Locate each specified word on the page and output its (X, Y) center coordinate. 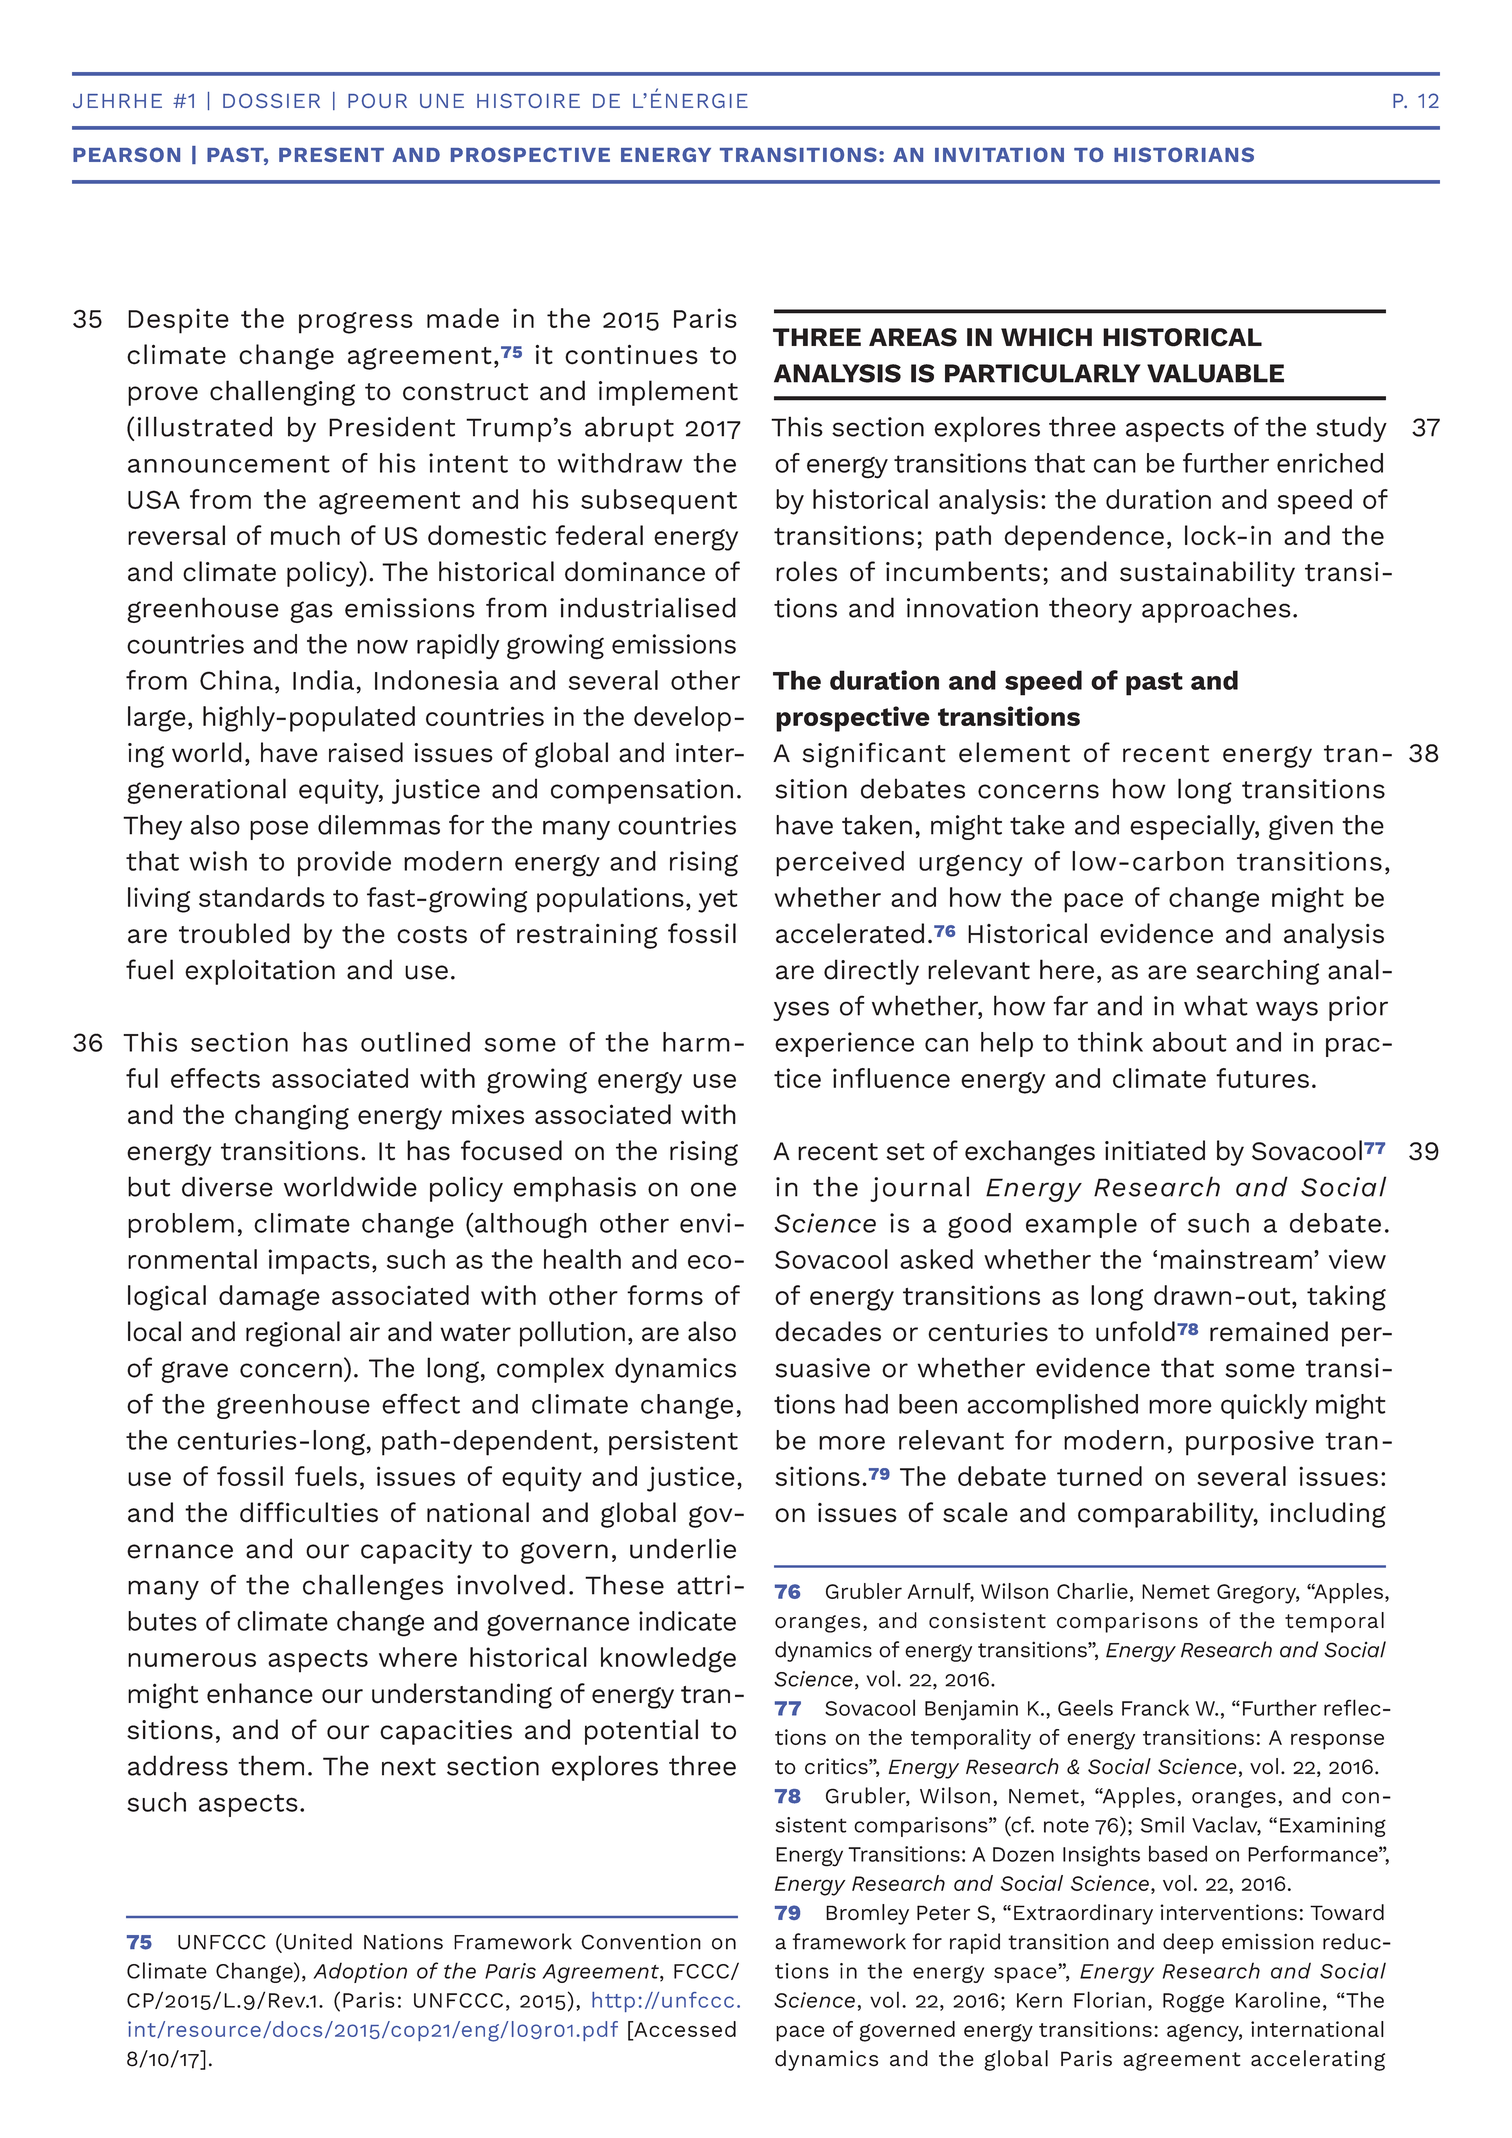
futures (1262, 1078)
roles (806, 571)
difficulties (309, 1512)
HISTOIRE (528, 100)
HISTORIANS (1184, 154)
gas (311, 612)
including (1328, 1515)
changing (292, 1117)
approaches (1216, 610)
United (318, 1941)
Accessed (684, 2029)
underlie (683, 1548)
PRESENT (331, 154)
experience (844, 1044)
